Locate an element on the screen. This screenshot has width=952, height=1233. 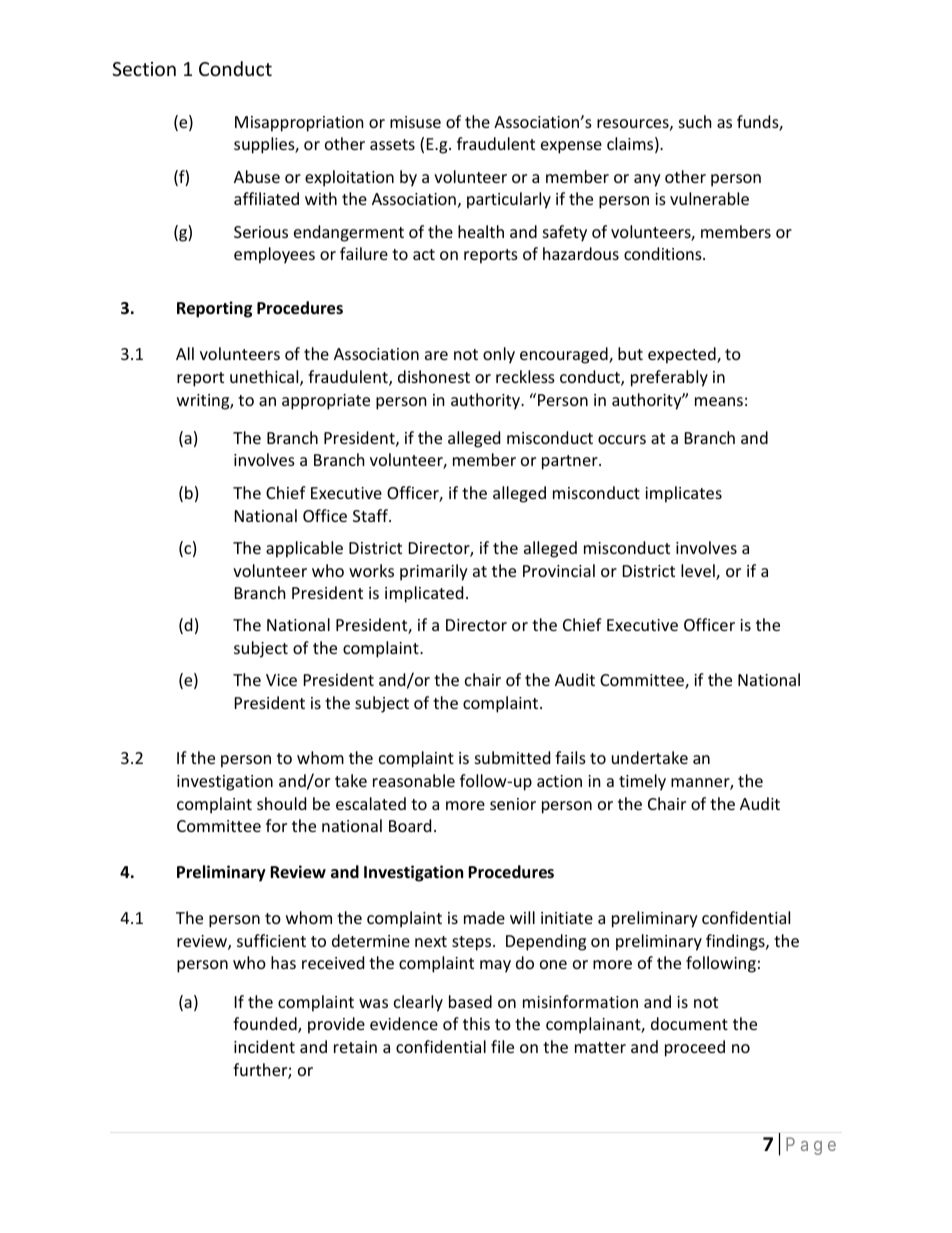
primarily is located at coordinates (434, 572).
